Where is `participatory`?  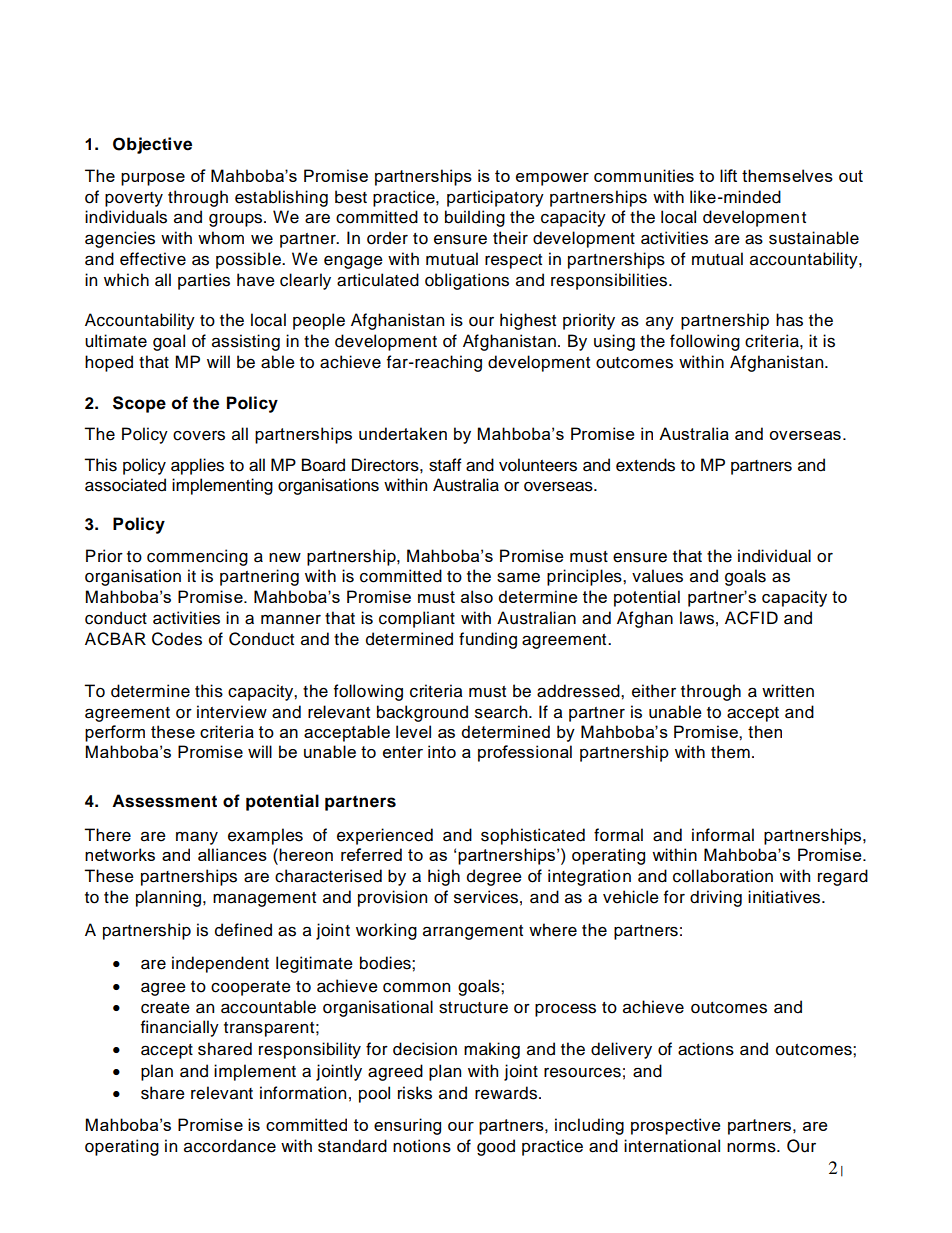 participatory is located at coordinates (495, 198).
